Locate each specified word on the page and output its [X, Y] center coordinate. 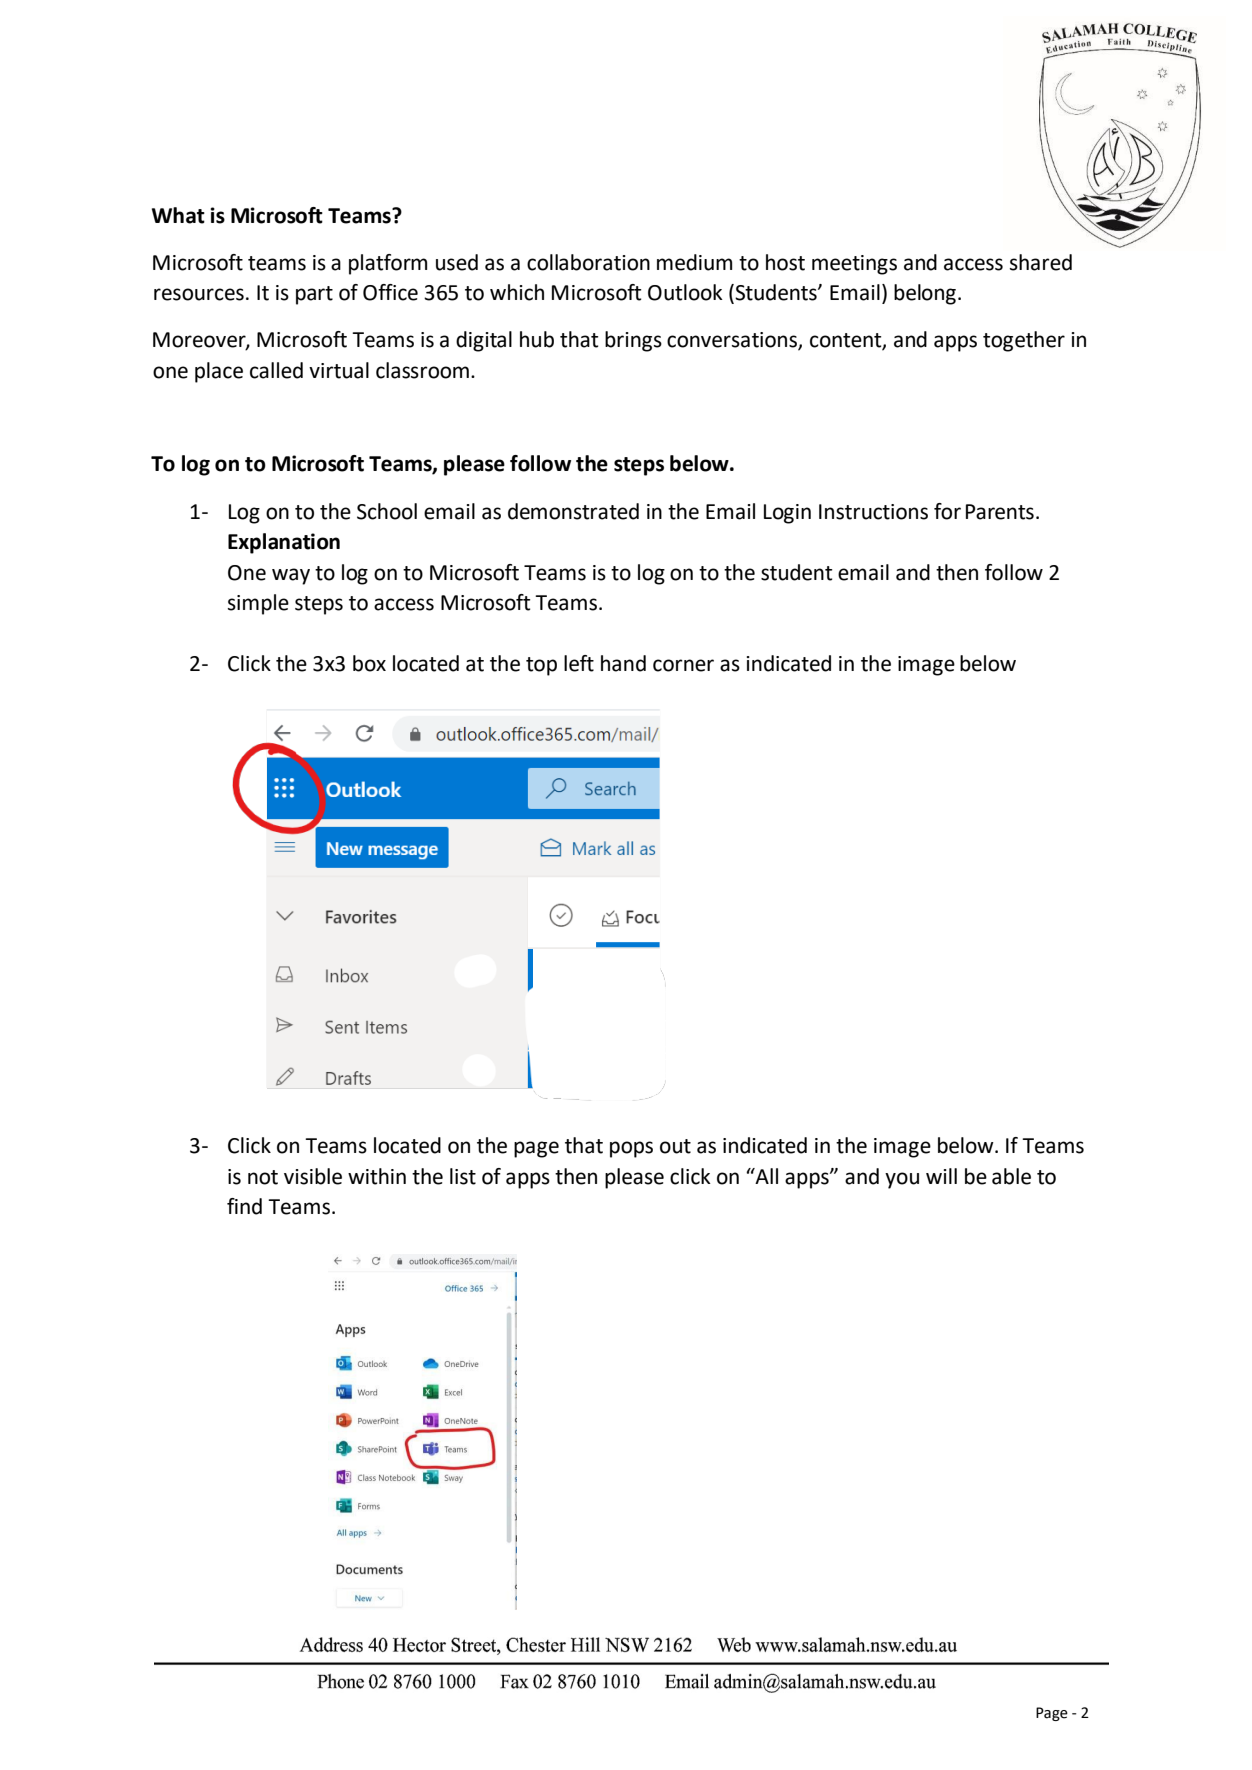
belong [925, 294]
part [314, 295]
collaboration [588, 262]
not [263, 1177]
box [369, 663]
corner [683, 665]
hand [623, 663]
